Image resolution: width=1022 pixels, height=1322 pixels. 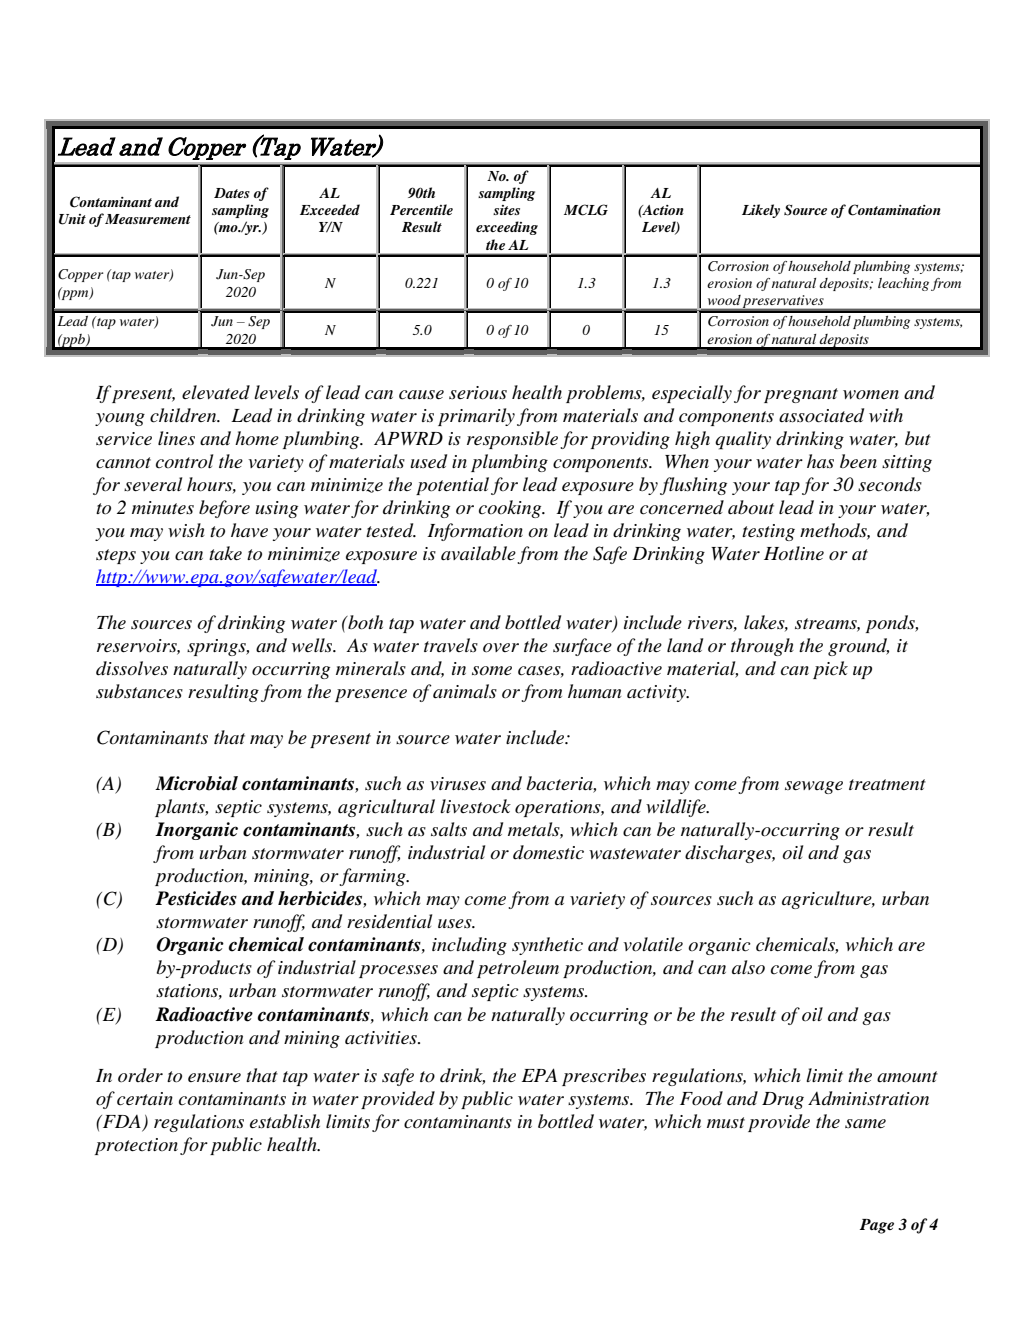 What do you see at coordinates (136, 1146) in the image?
I see `protection` at bounding box center [136, 1146].
